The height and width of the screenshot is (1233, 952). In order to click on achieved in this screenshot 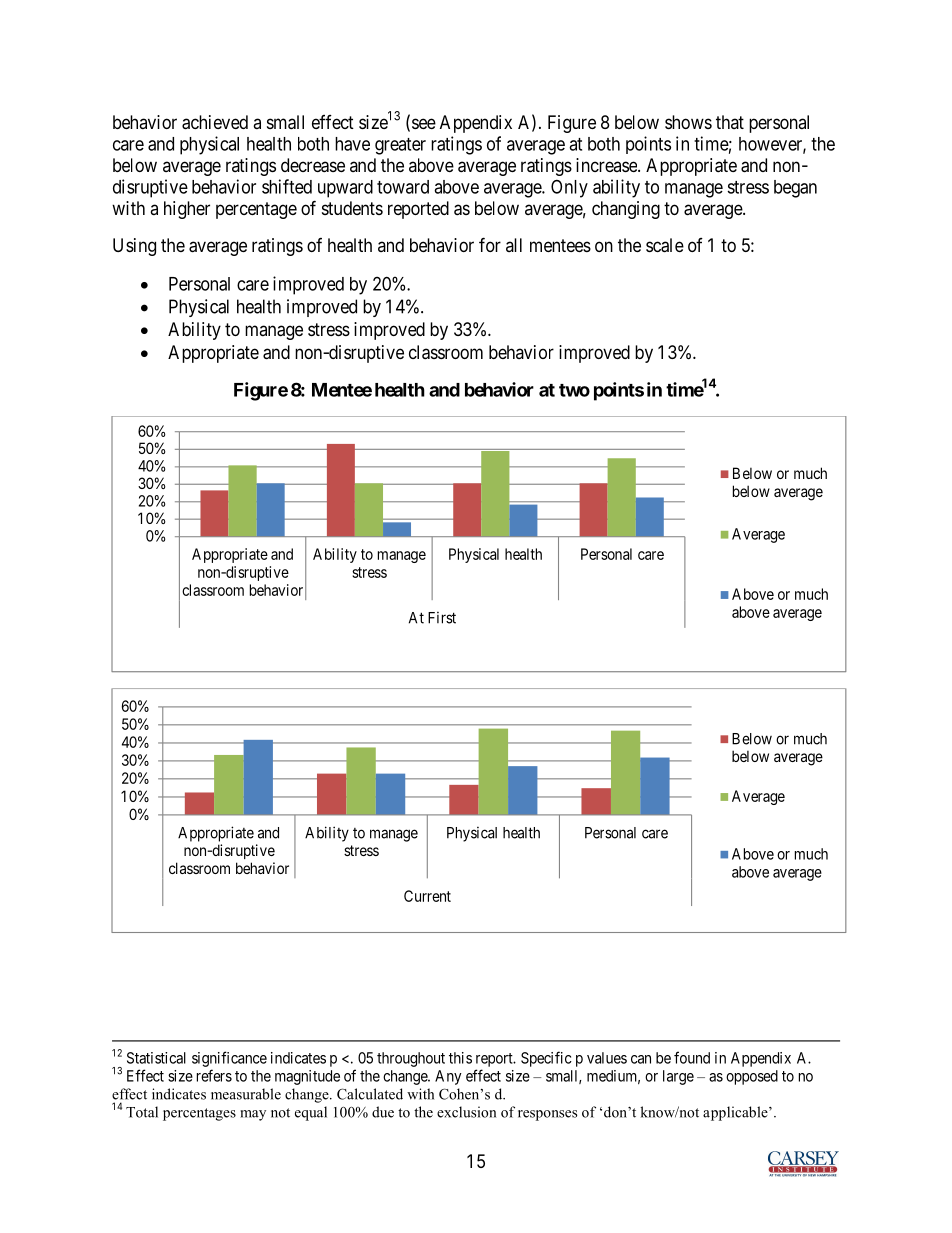, I will do `click(215, 122)`.
